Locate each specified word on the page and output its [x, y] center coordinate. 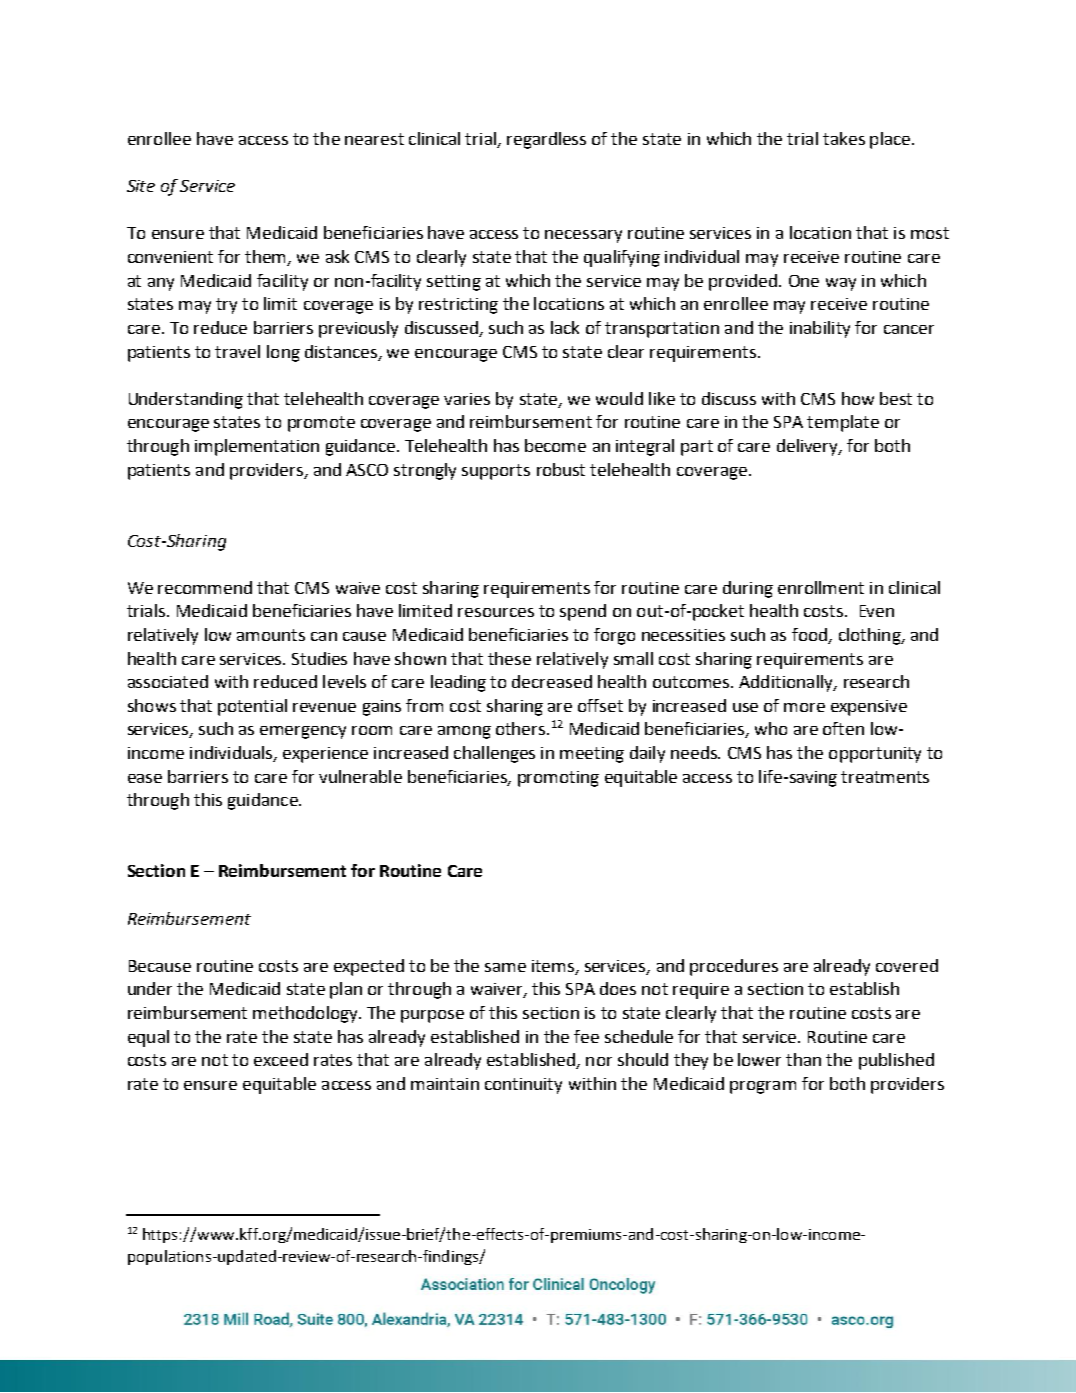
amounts [271, 635]
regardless [546, 140]
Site [141, 186]
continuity [523, 1086]
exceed [281, 1059]
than [803, 1059]
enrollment [821, 587]
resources [496, 612]
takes [844, 138]
